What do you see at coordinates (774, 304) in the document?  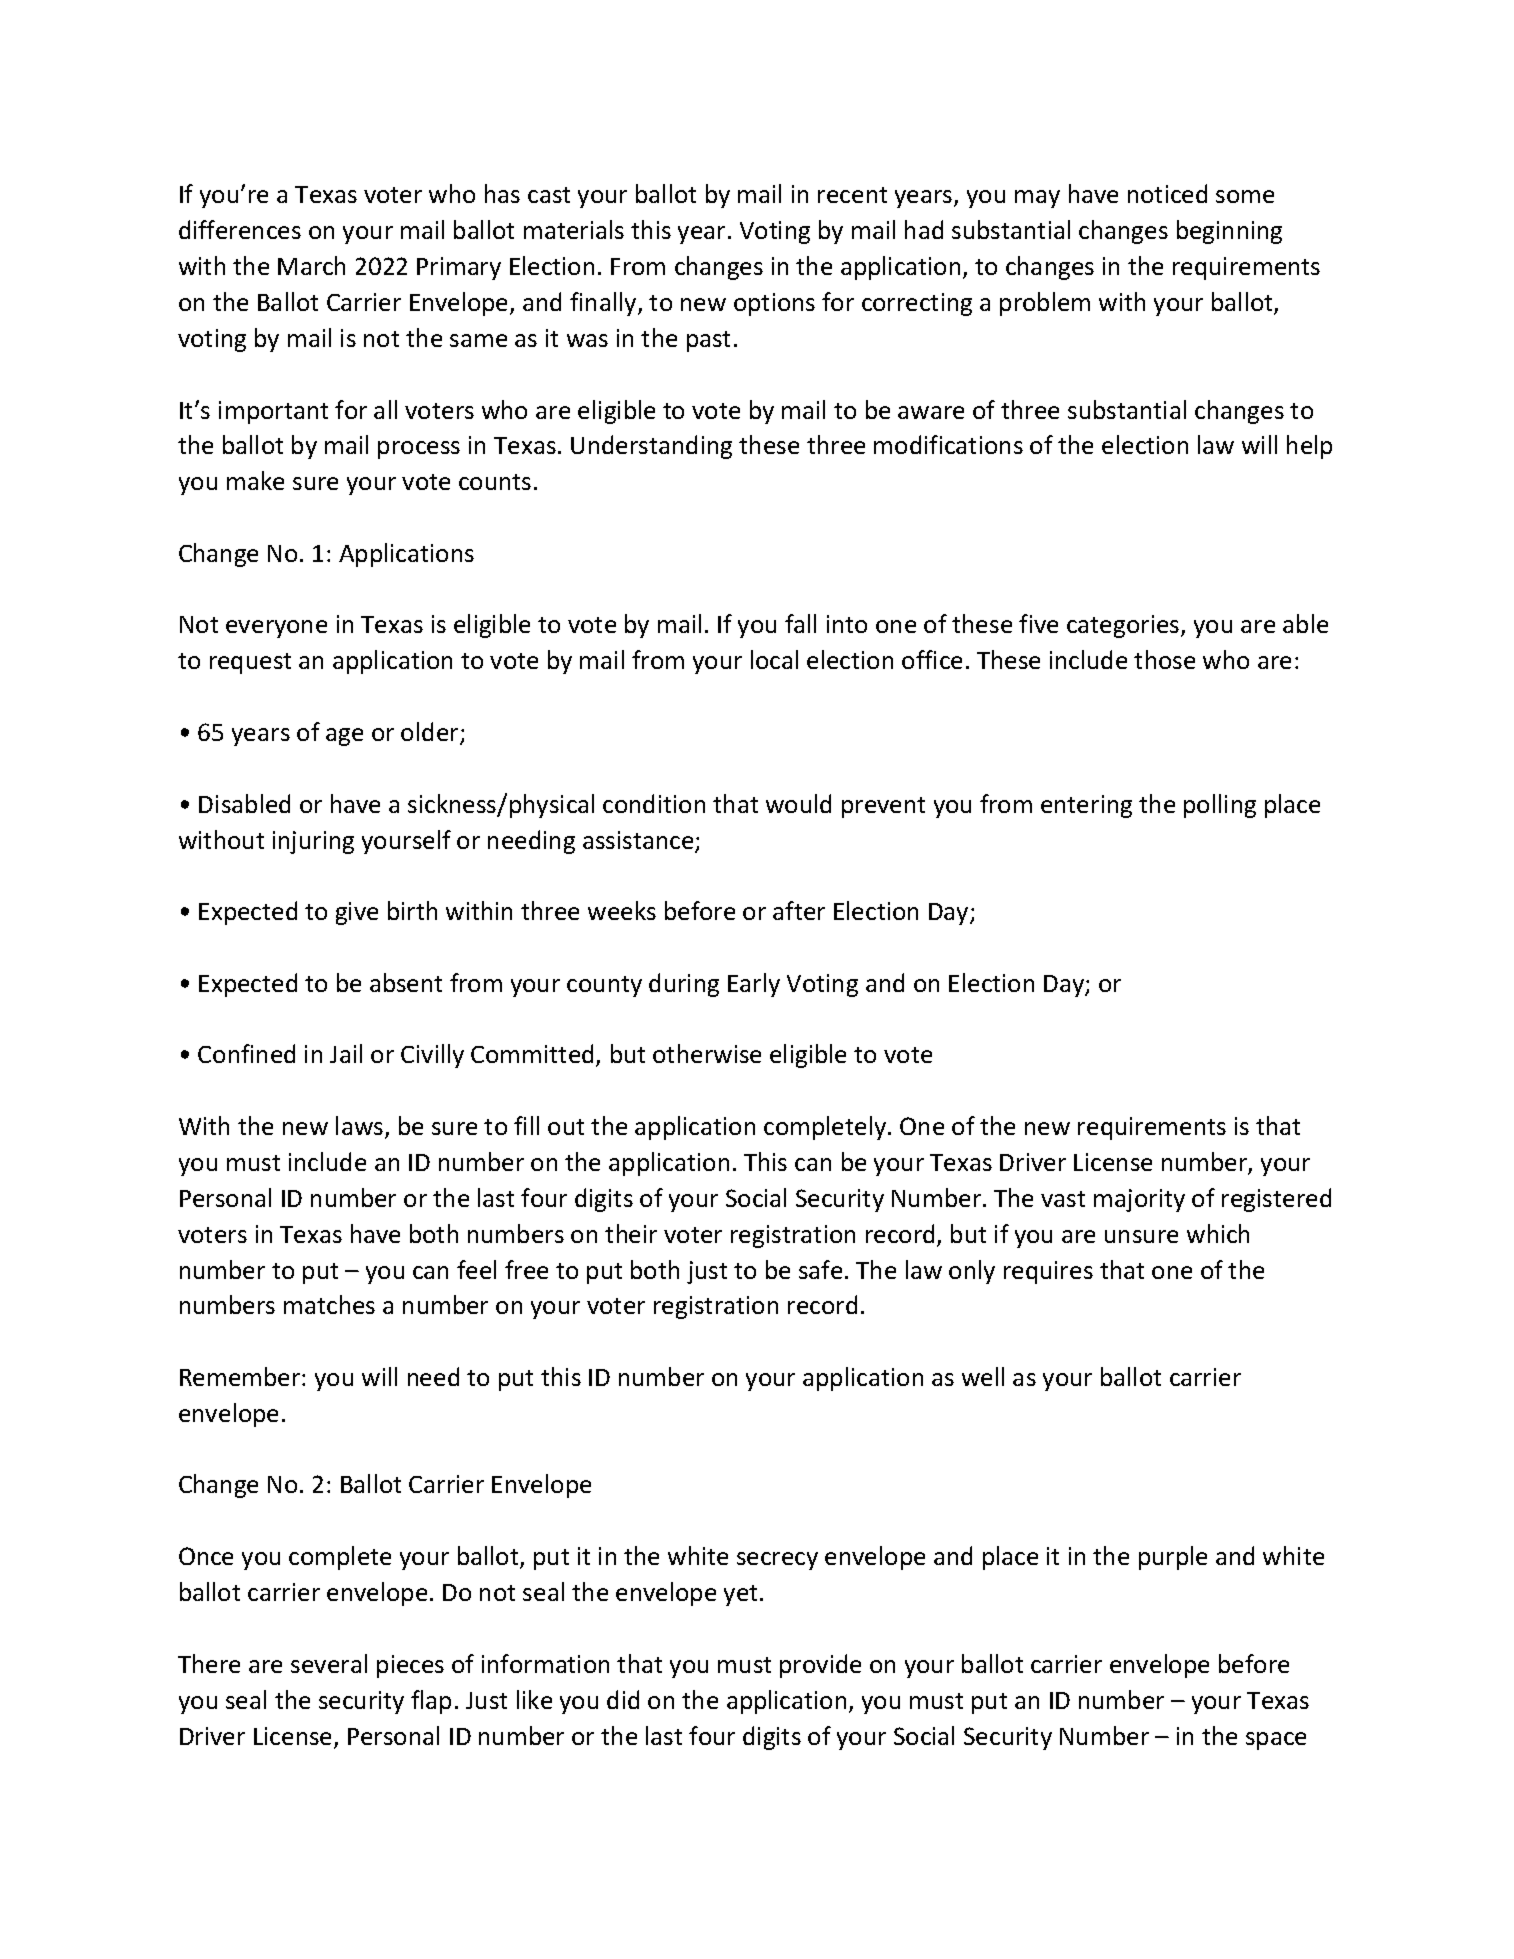 I see `options` at bounding box center [774, 304].
